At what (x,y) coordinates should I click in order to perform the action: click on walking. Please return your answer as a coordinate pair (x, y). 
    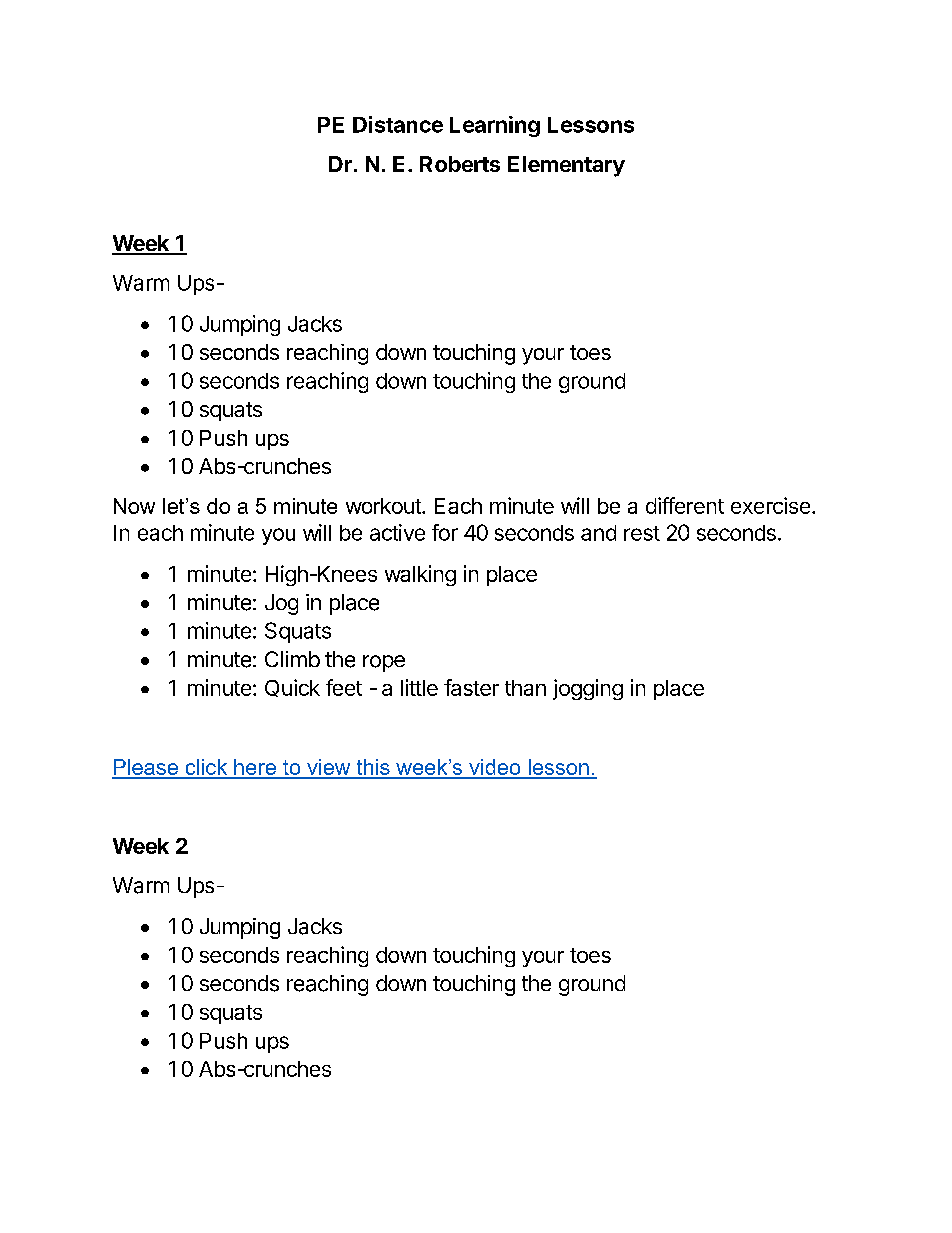
    Looking at the image, I should click on (420, 575).
